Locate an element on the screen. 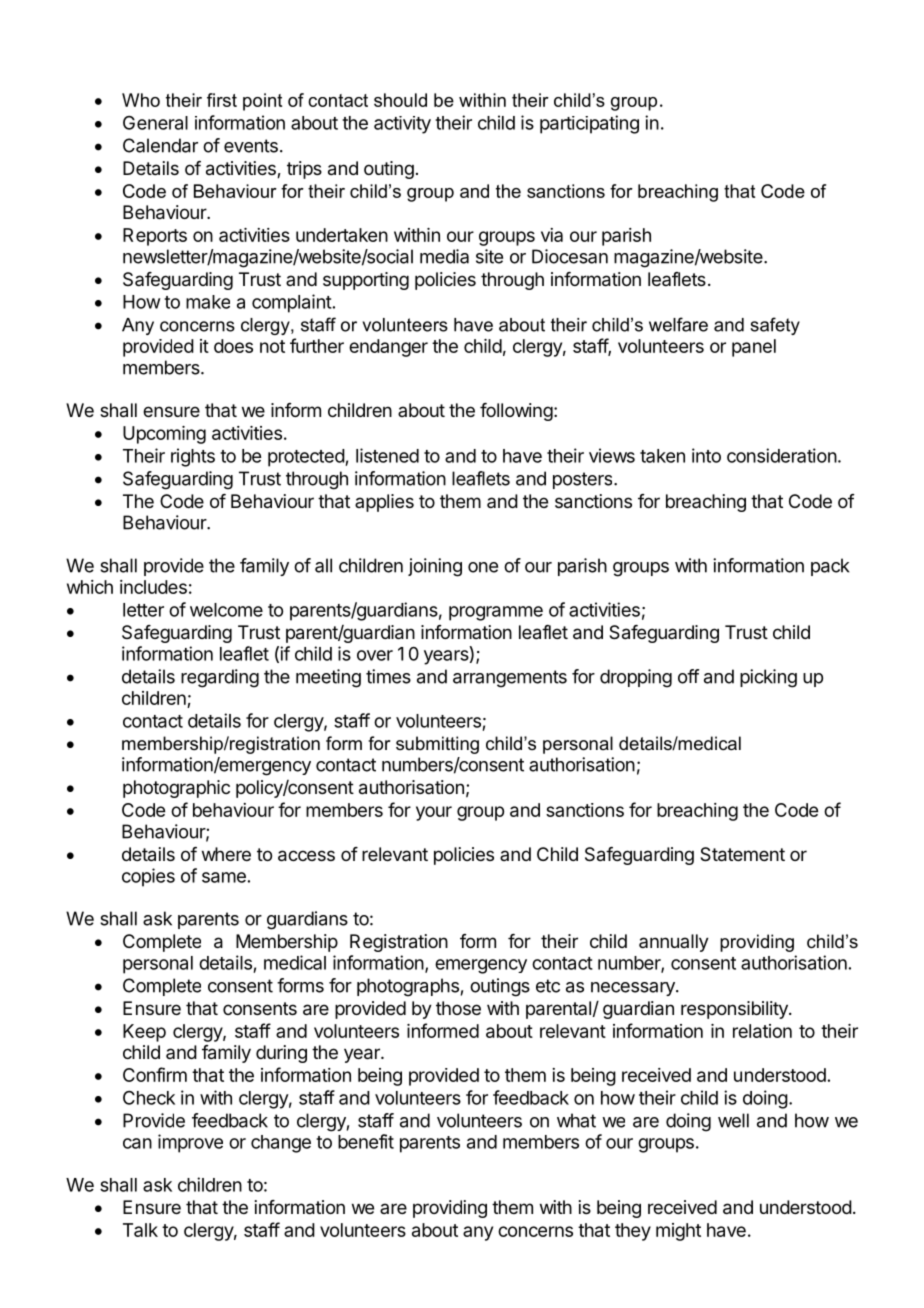 The width and height of the screenshot is (924, 1308). picking is located at coordinates (768, 678).
